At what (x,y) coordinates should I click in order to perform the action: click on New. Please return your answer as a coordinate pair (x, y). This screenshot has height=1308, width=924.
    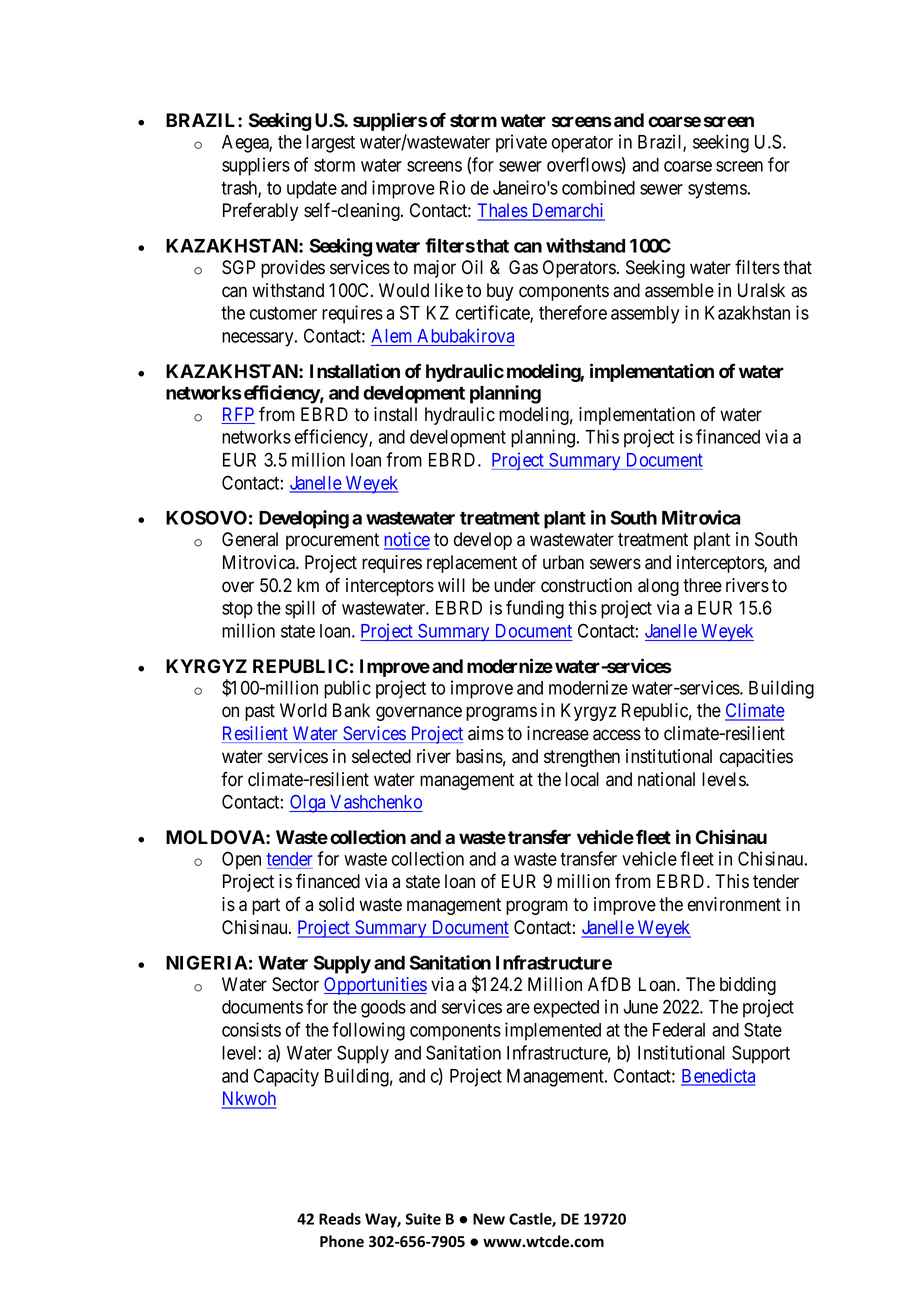
    Looking at the image, I should click on (489, 1219).
